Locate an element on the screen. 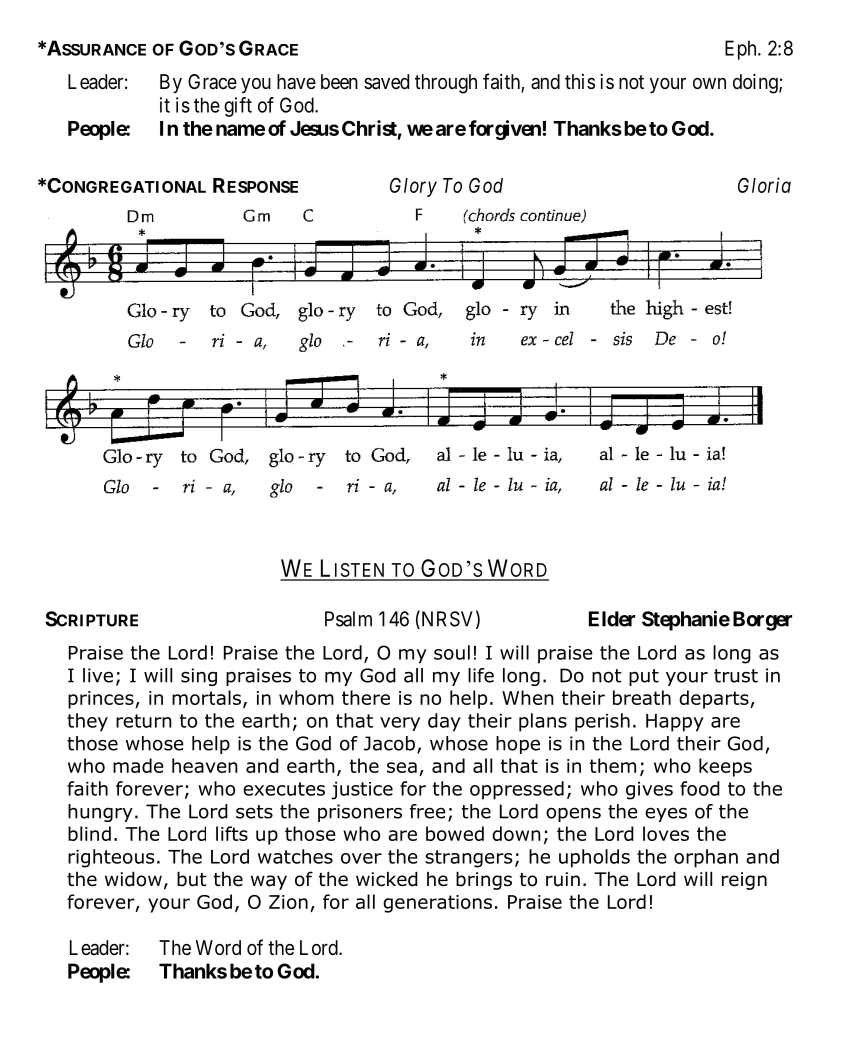 The image size is (854, 1037). this is located at coordinates (580, 81).
